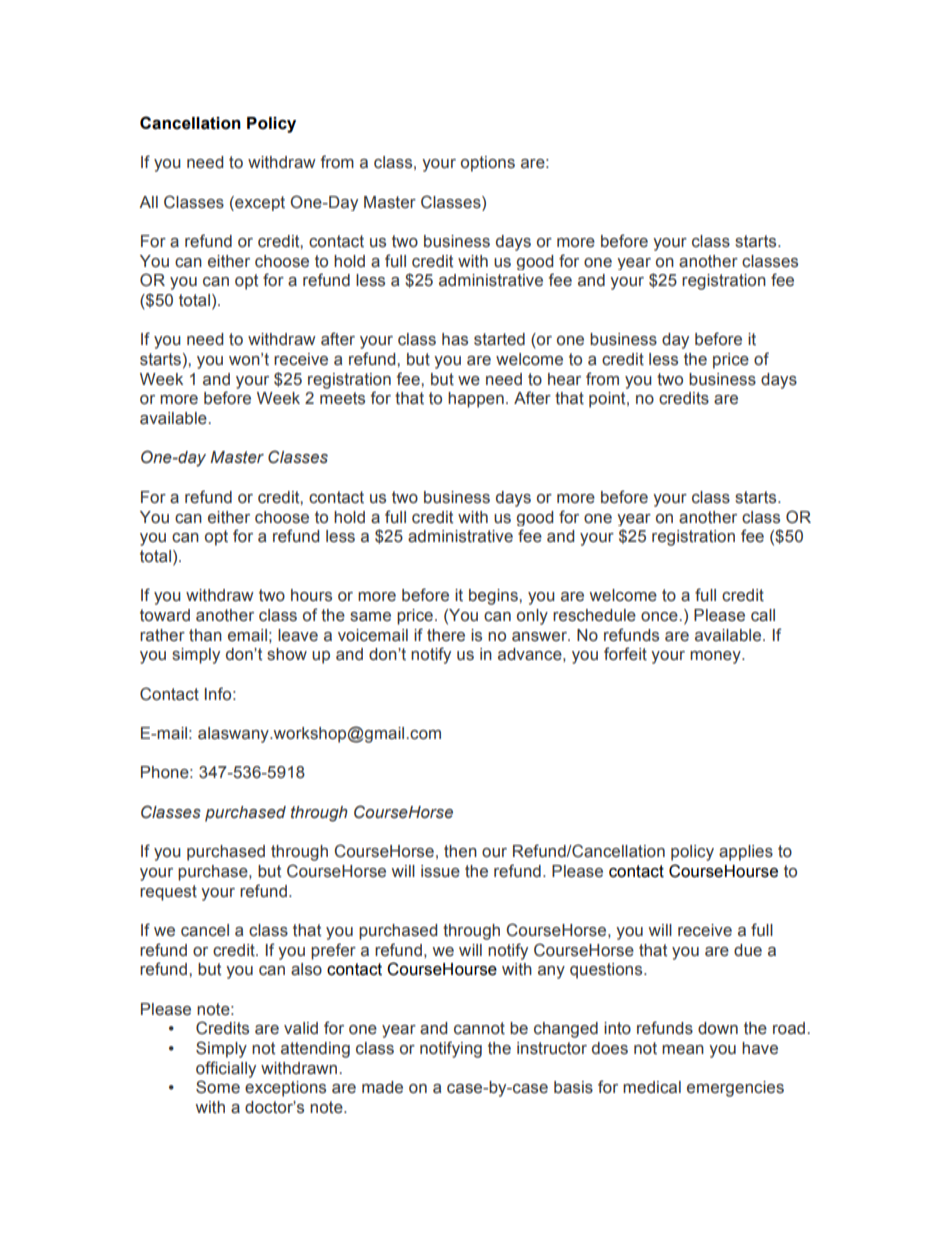 Image resolution: width=952 pixels, height=1233 pixels. What do you see at coordinates (205, 635) in the page?
I see `than` at bounding box center [205, 635].
